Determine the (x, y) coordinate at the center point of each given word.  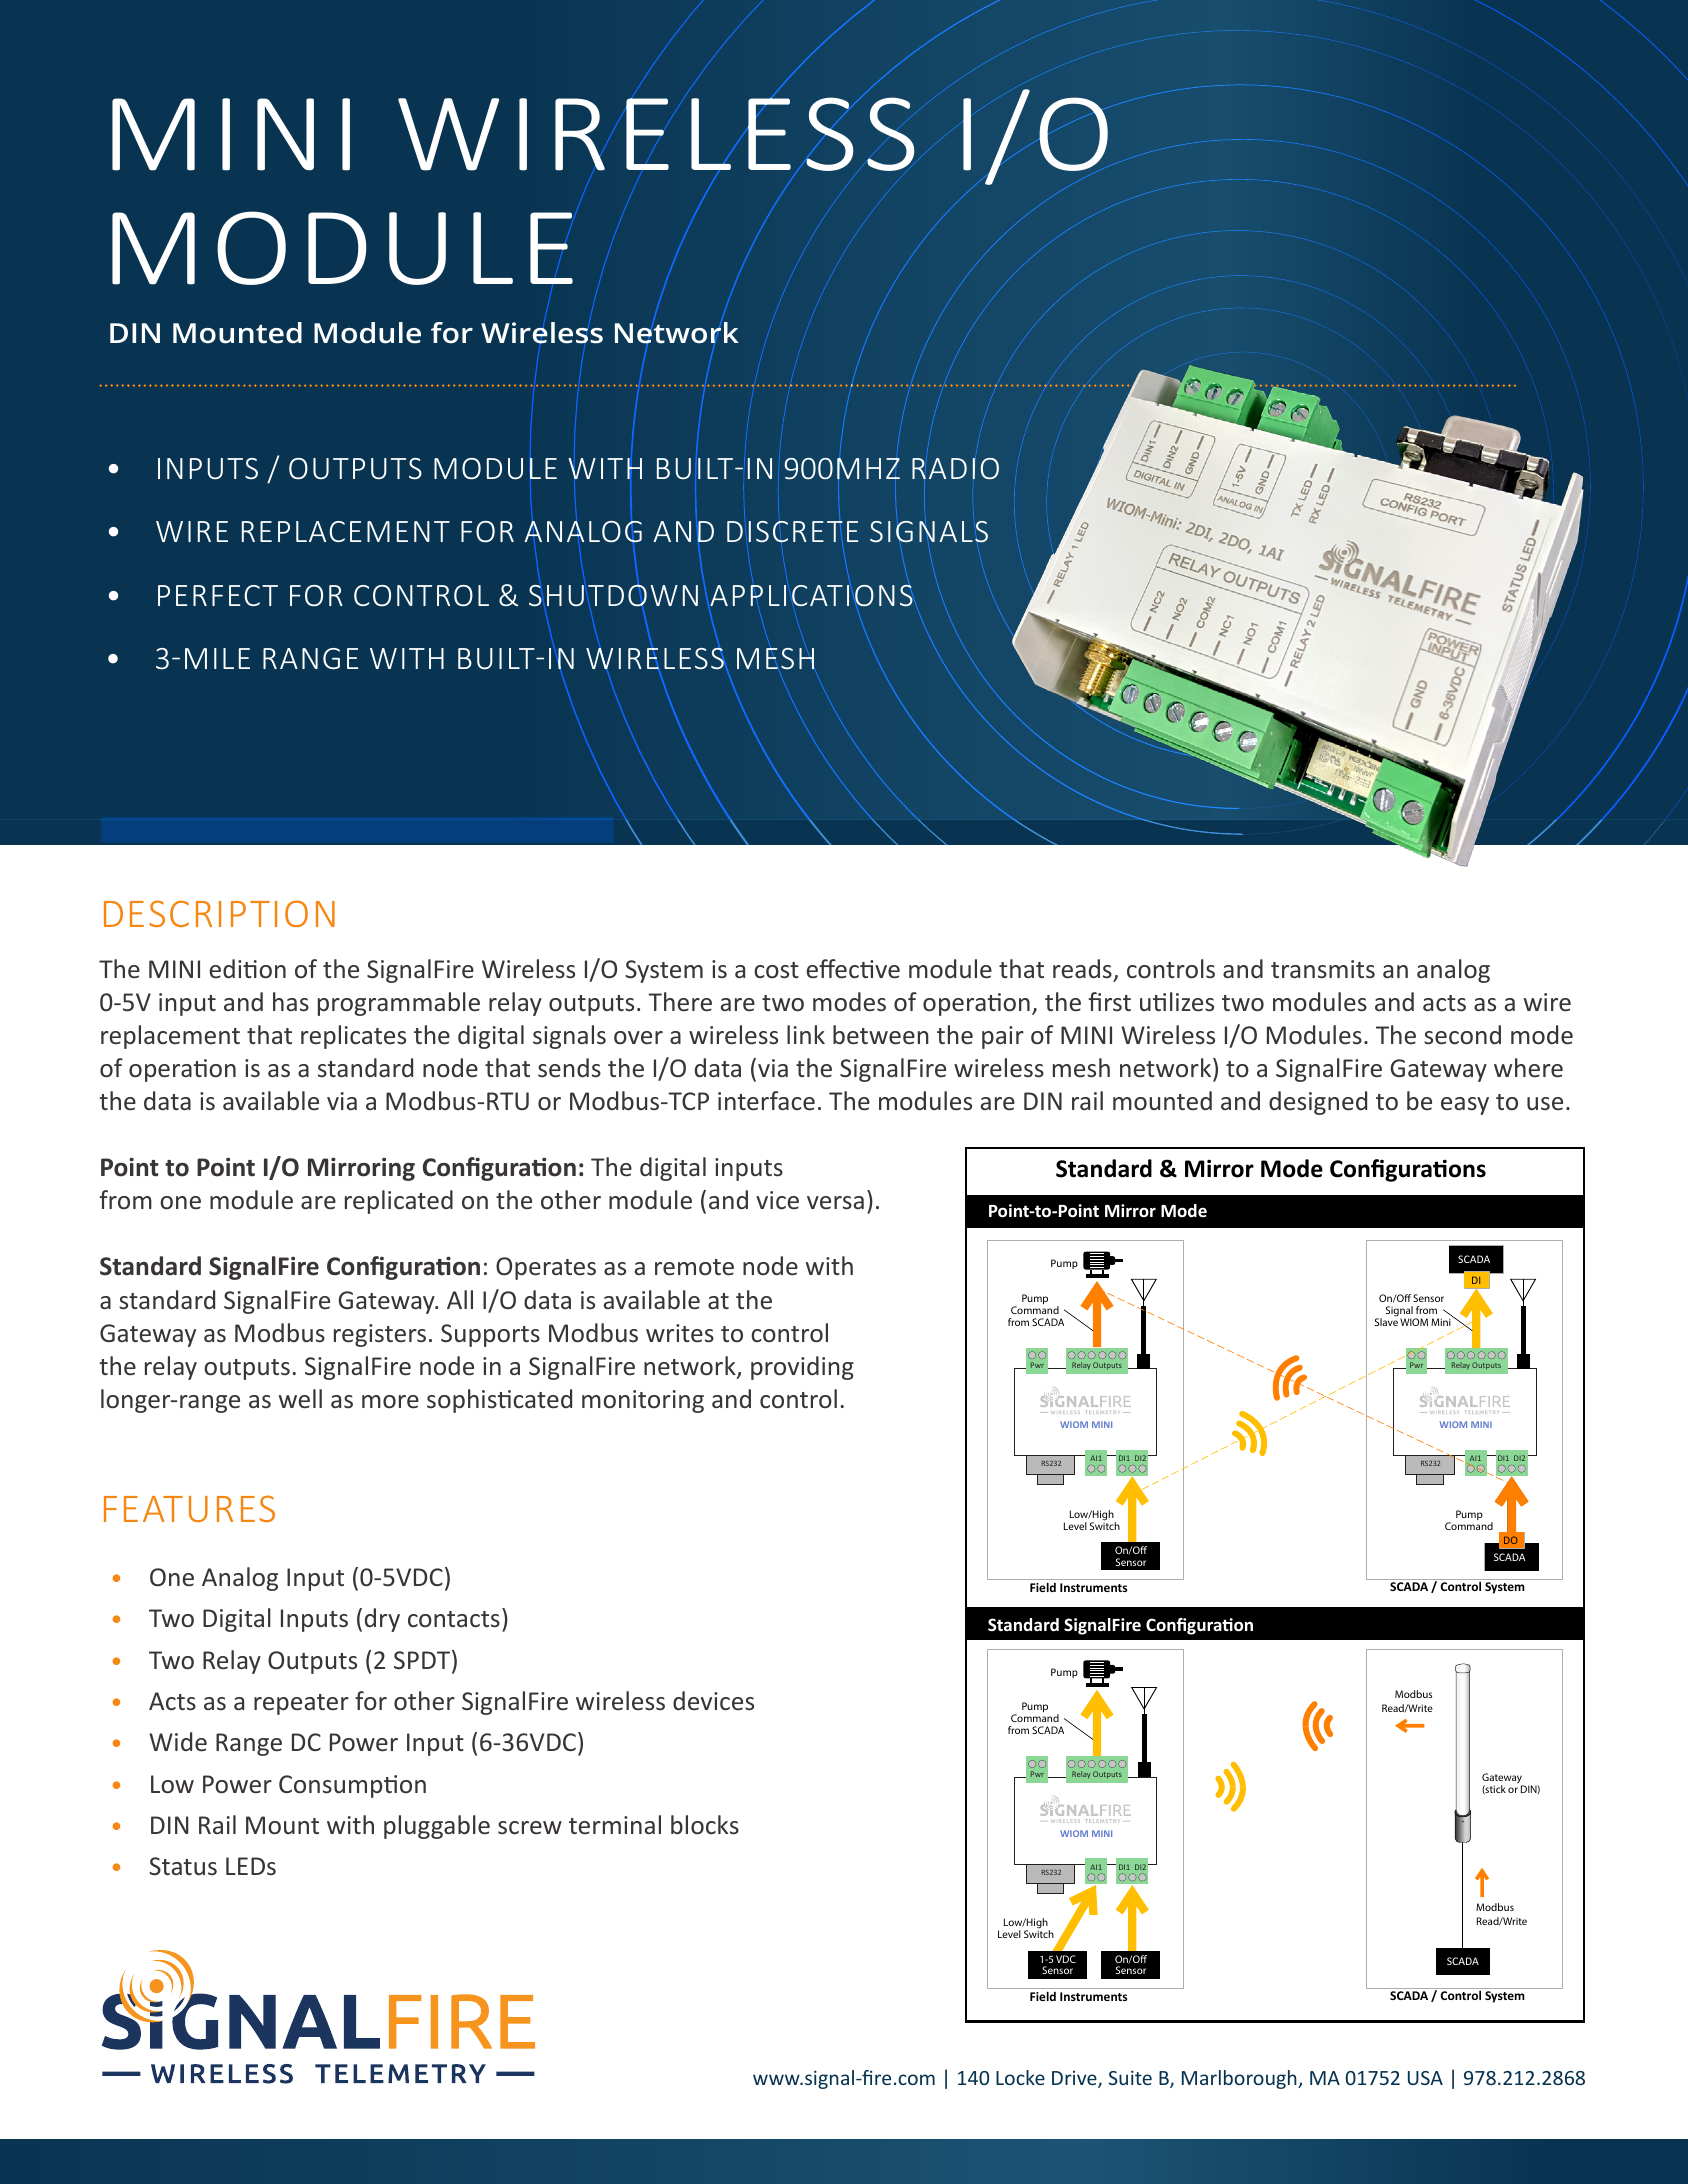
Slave (1386, 1321)
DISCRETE (792, 533)
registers (380, 1335)
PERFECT (218, 595)
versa (835, 1203)
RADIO (955, 468)
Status (183, 1866)
